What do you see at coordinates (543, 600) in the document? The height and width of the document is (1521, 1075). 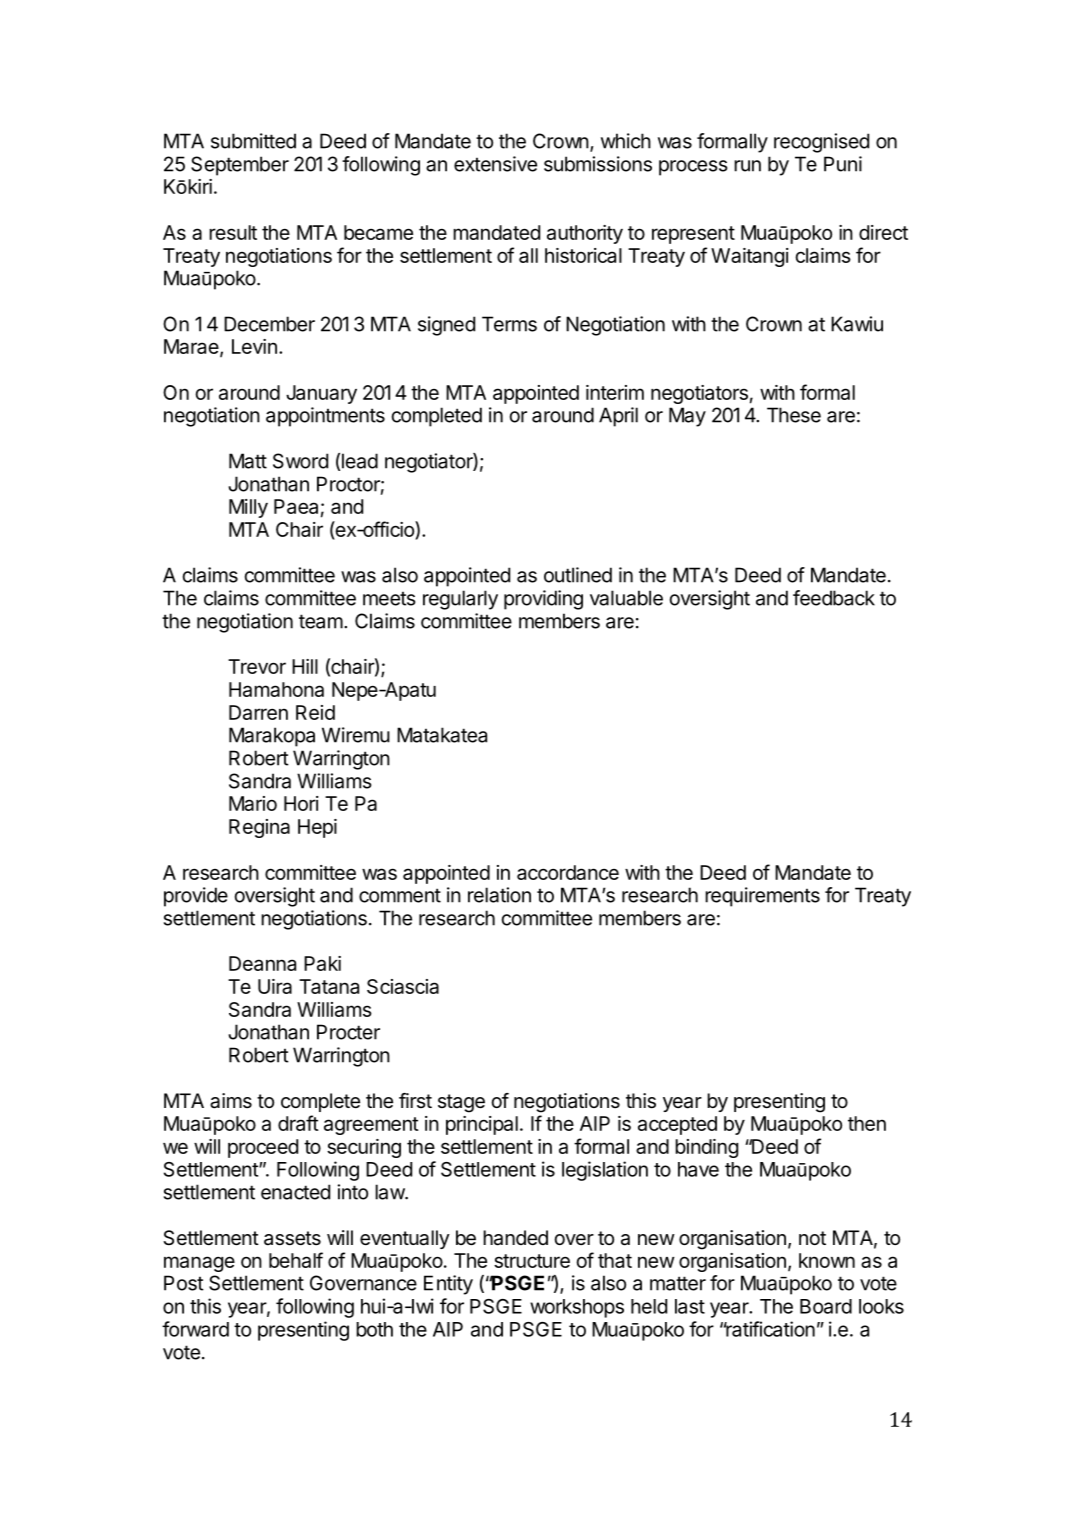 I see `providing` at bounding box center [543, 600].
